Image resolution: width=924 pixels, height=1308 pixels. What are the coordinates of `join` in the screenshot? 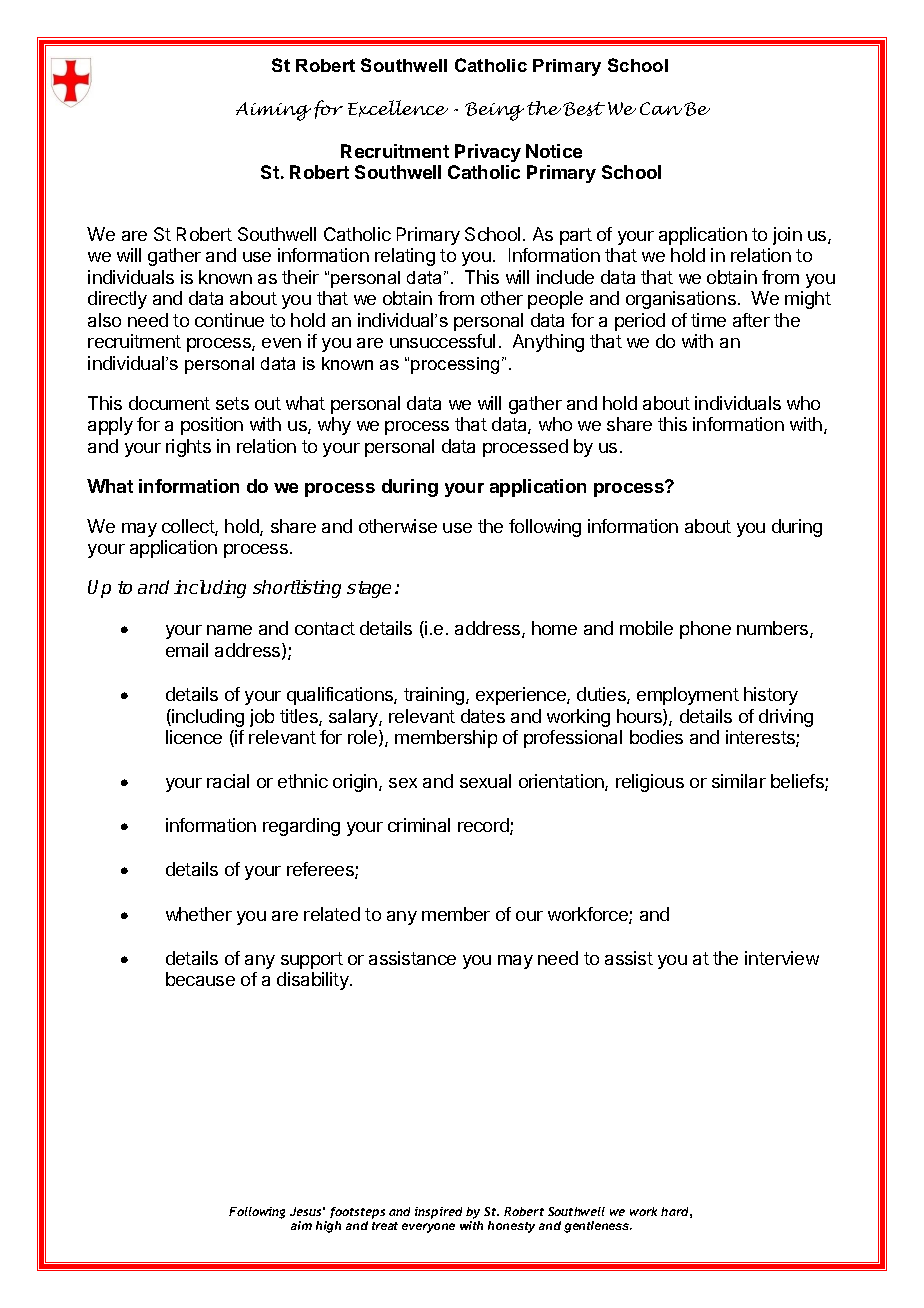 It's located at (787, 236).
